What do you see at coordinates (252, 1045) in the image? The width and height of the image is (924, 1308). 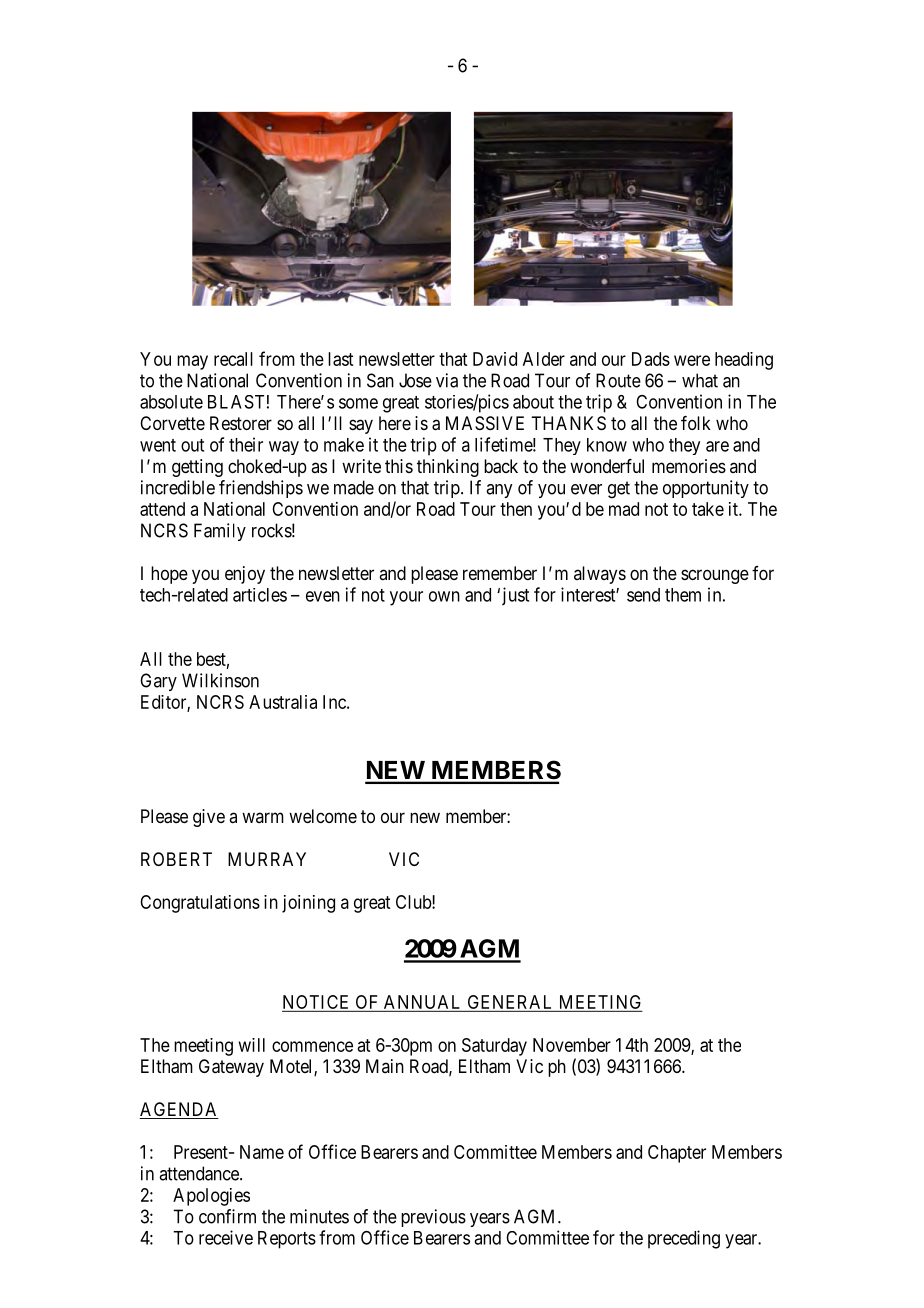 I see `will` at bounding box center [252, 1045].
